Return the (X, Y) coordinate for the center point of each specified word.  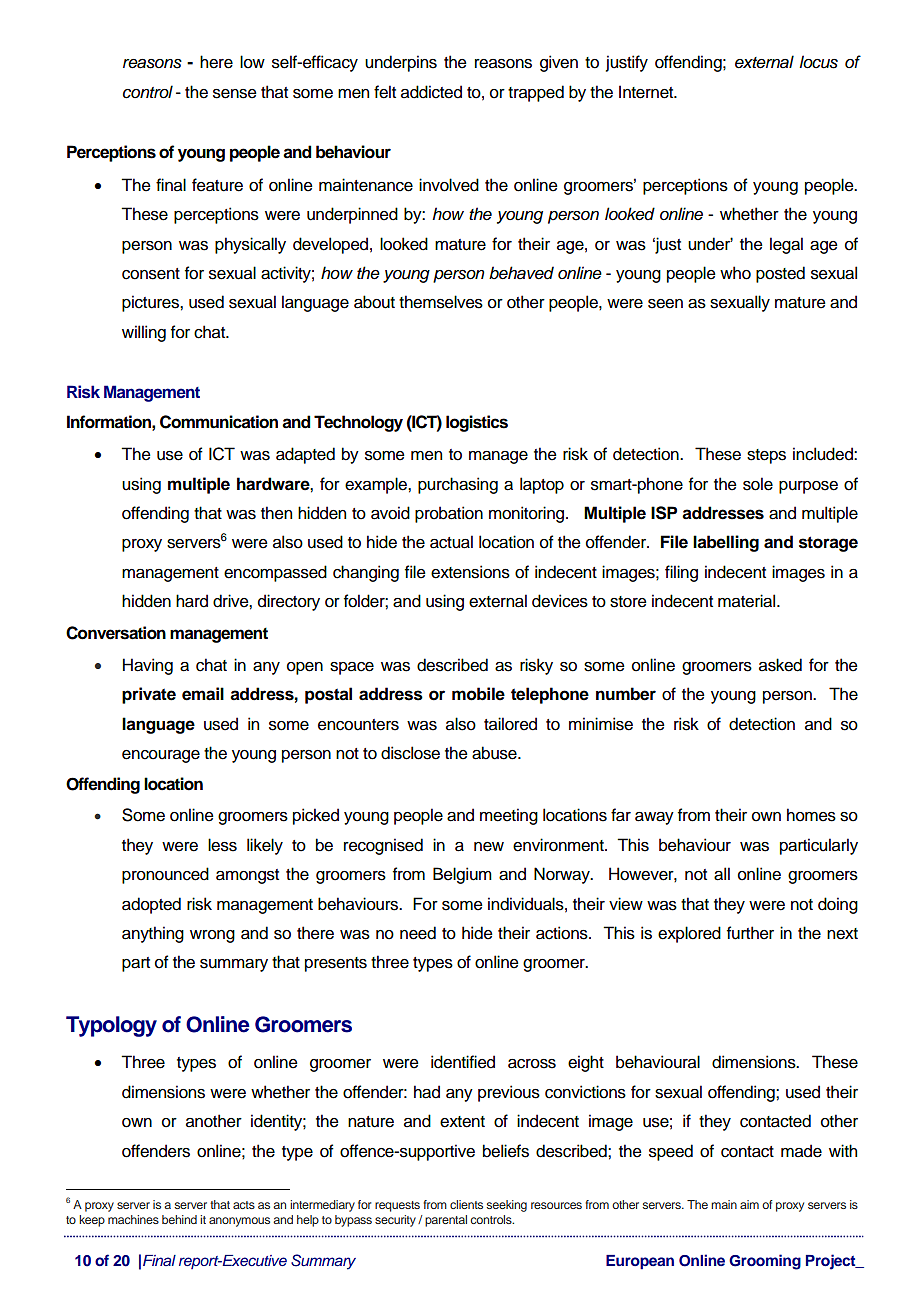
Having (148, 666)
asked (780, 665)
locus (818, 62)
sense (235, 94)
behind (179, 1219)
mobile (478, 694)
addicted (431, 92)
